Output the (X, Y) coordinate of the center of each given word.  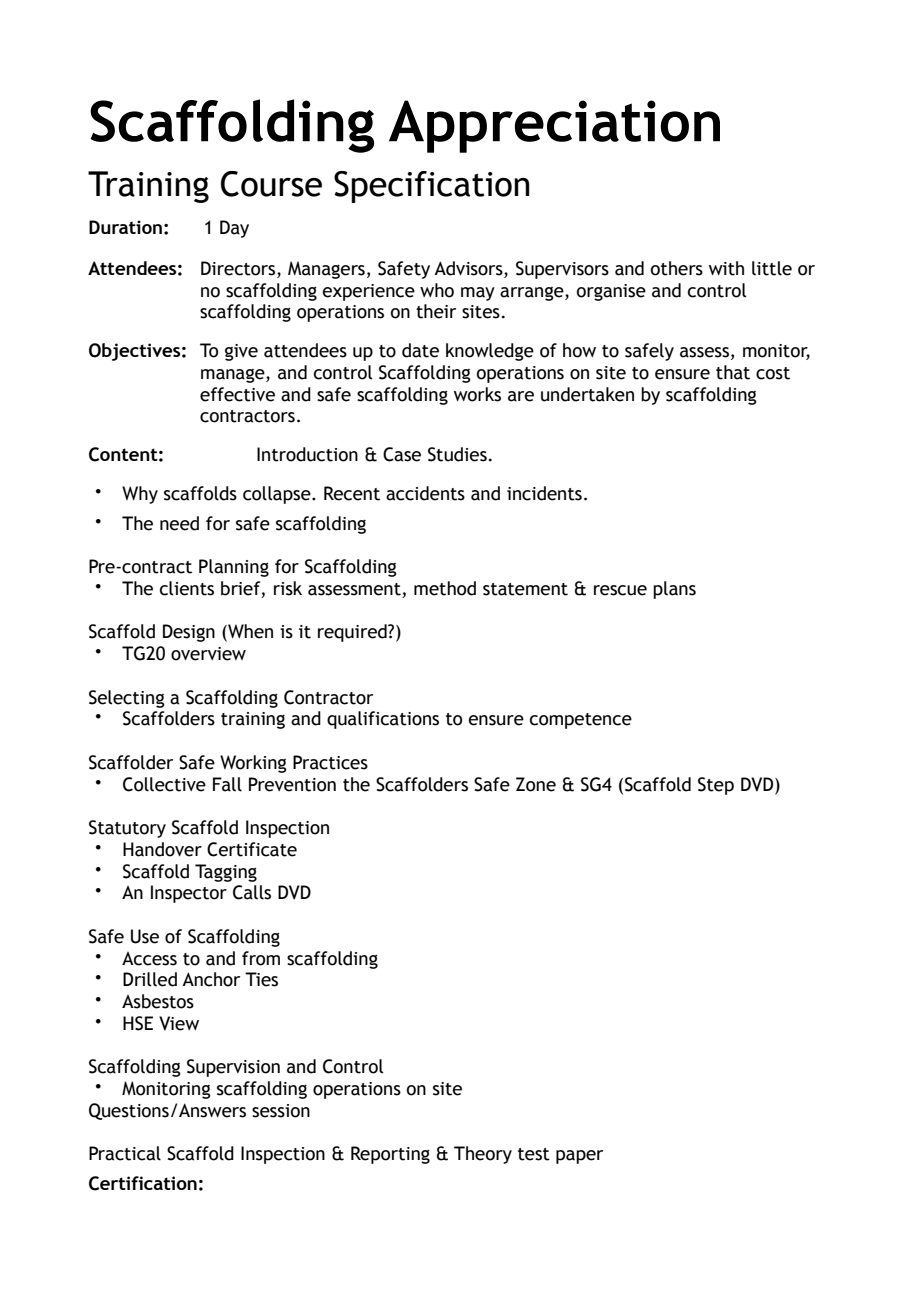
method (445, 588)
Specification (432, 187)
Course (271, 184)
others (677, 268)
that (733, 372)
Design (189, 633)
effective (237, 394)
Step (716, 786)
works (477, 394)
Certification (143, 1183)
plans (674, 590)
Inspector (189, 894)
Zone (536, 784)
